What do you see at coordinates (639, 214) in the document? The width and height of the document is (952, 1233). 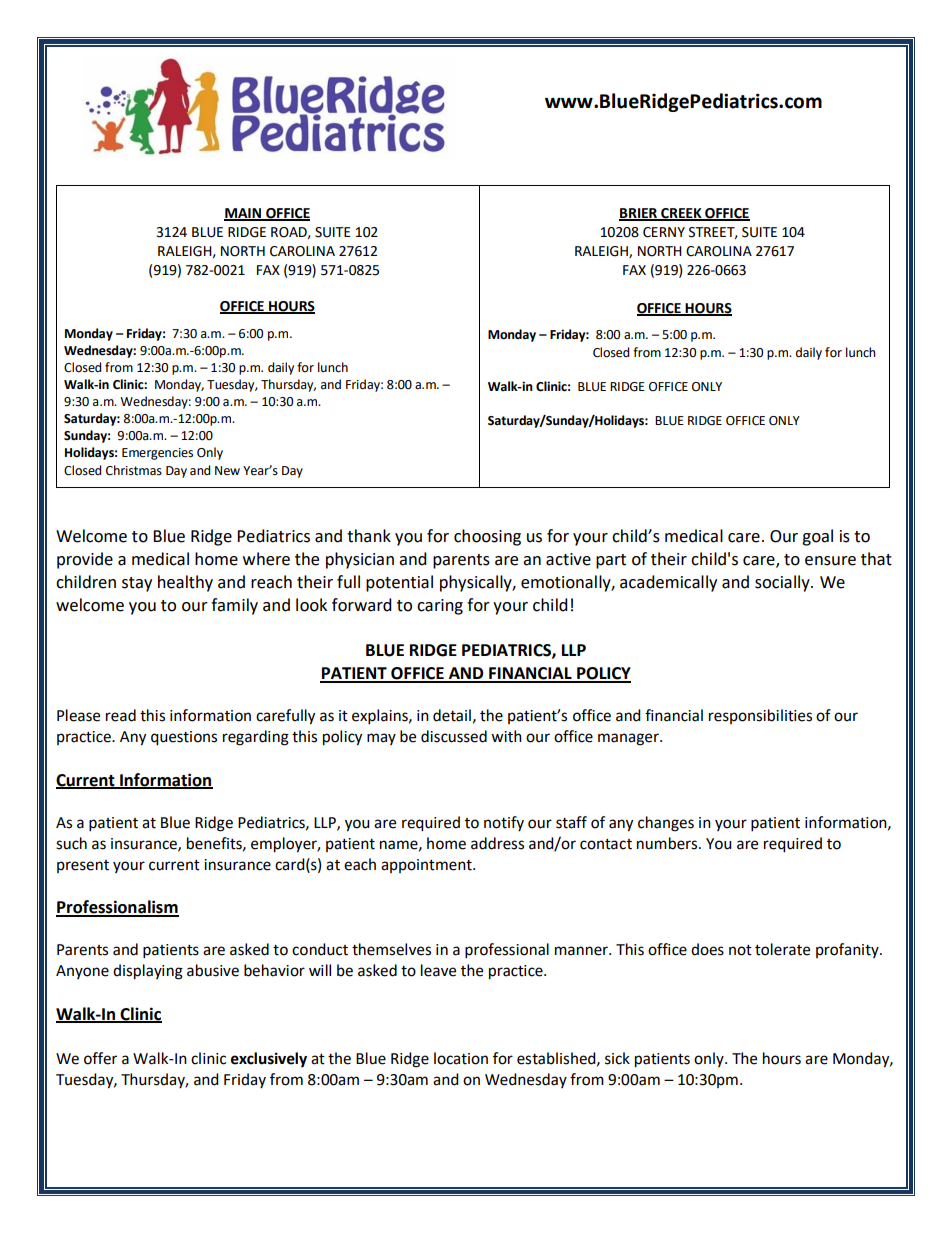 I see `BRIER` at bounding box center [639, 214].
